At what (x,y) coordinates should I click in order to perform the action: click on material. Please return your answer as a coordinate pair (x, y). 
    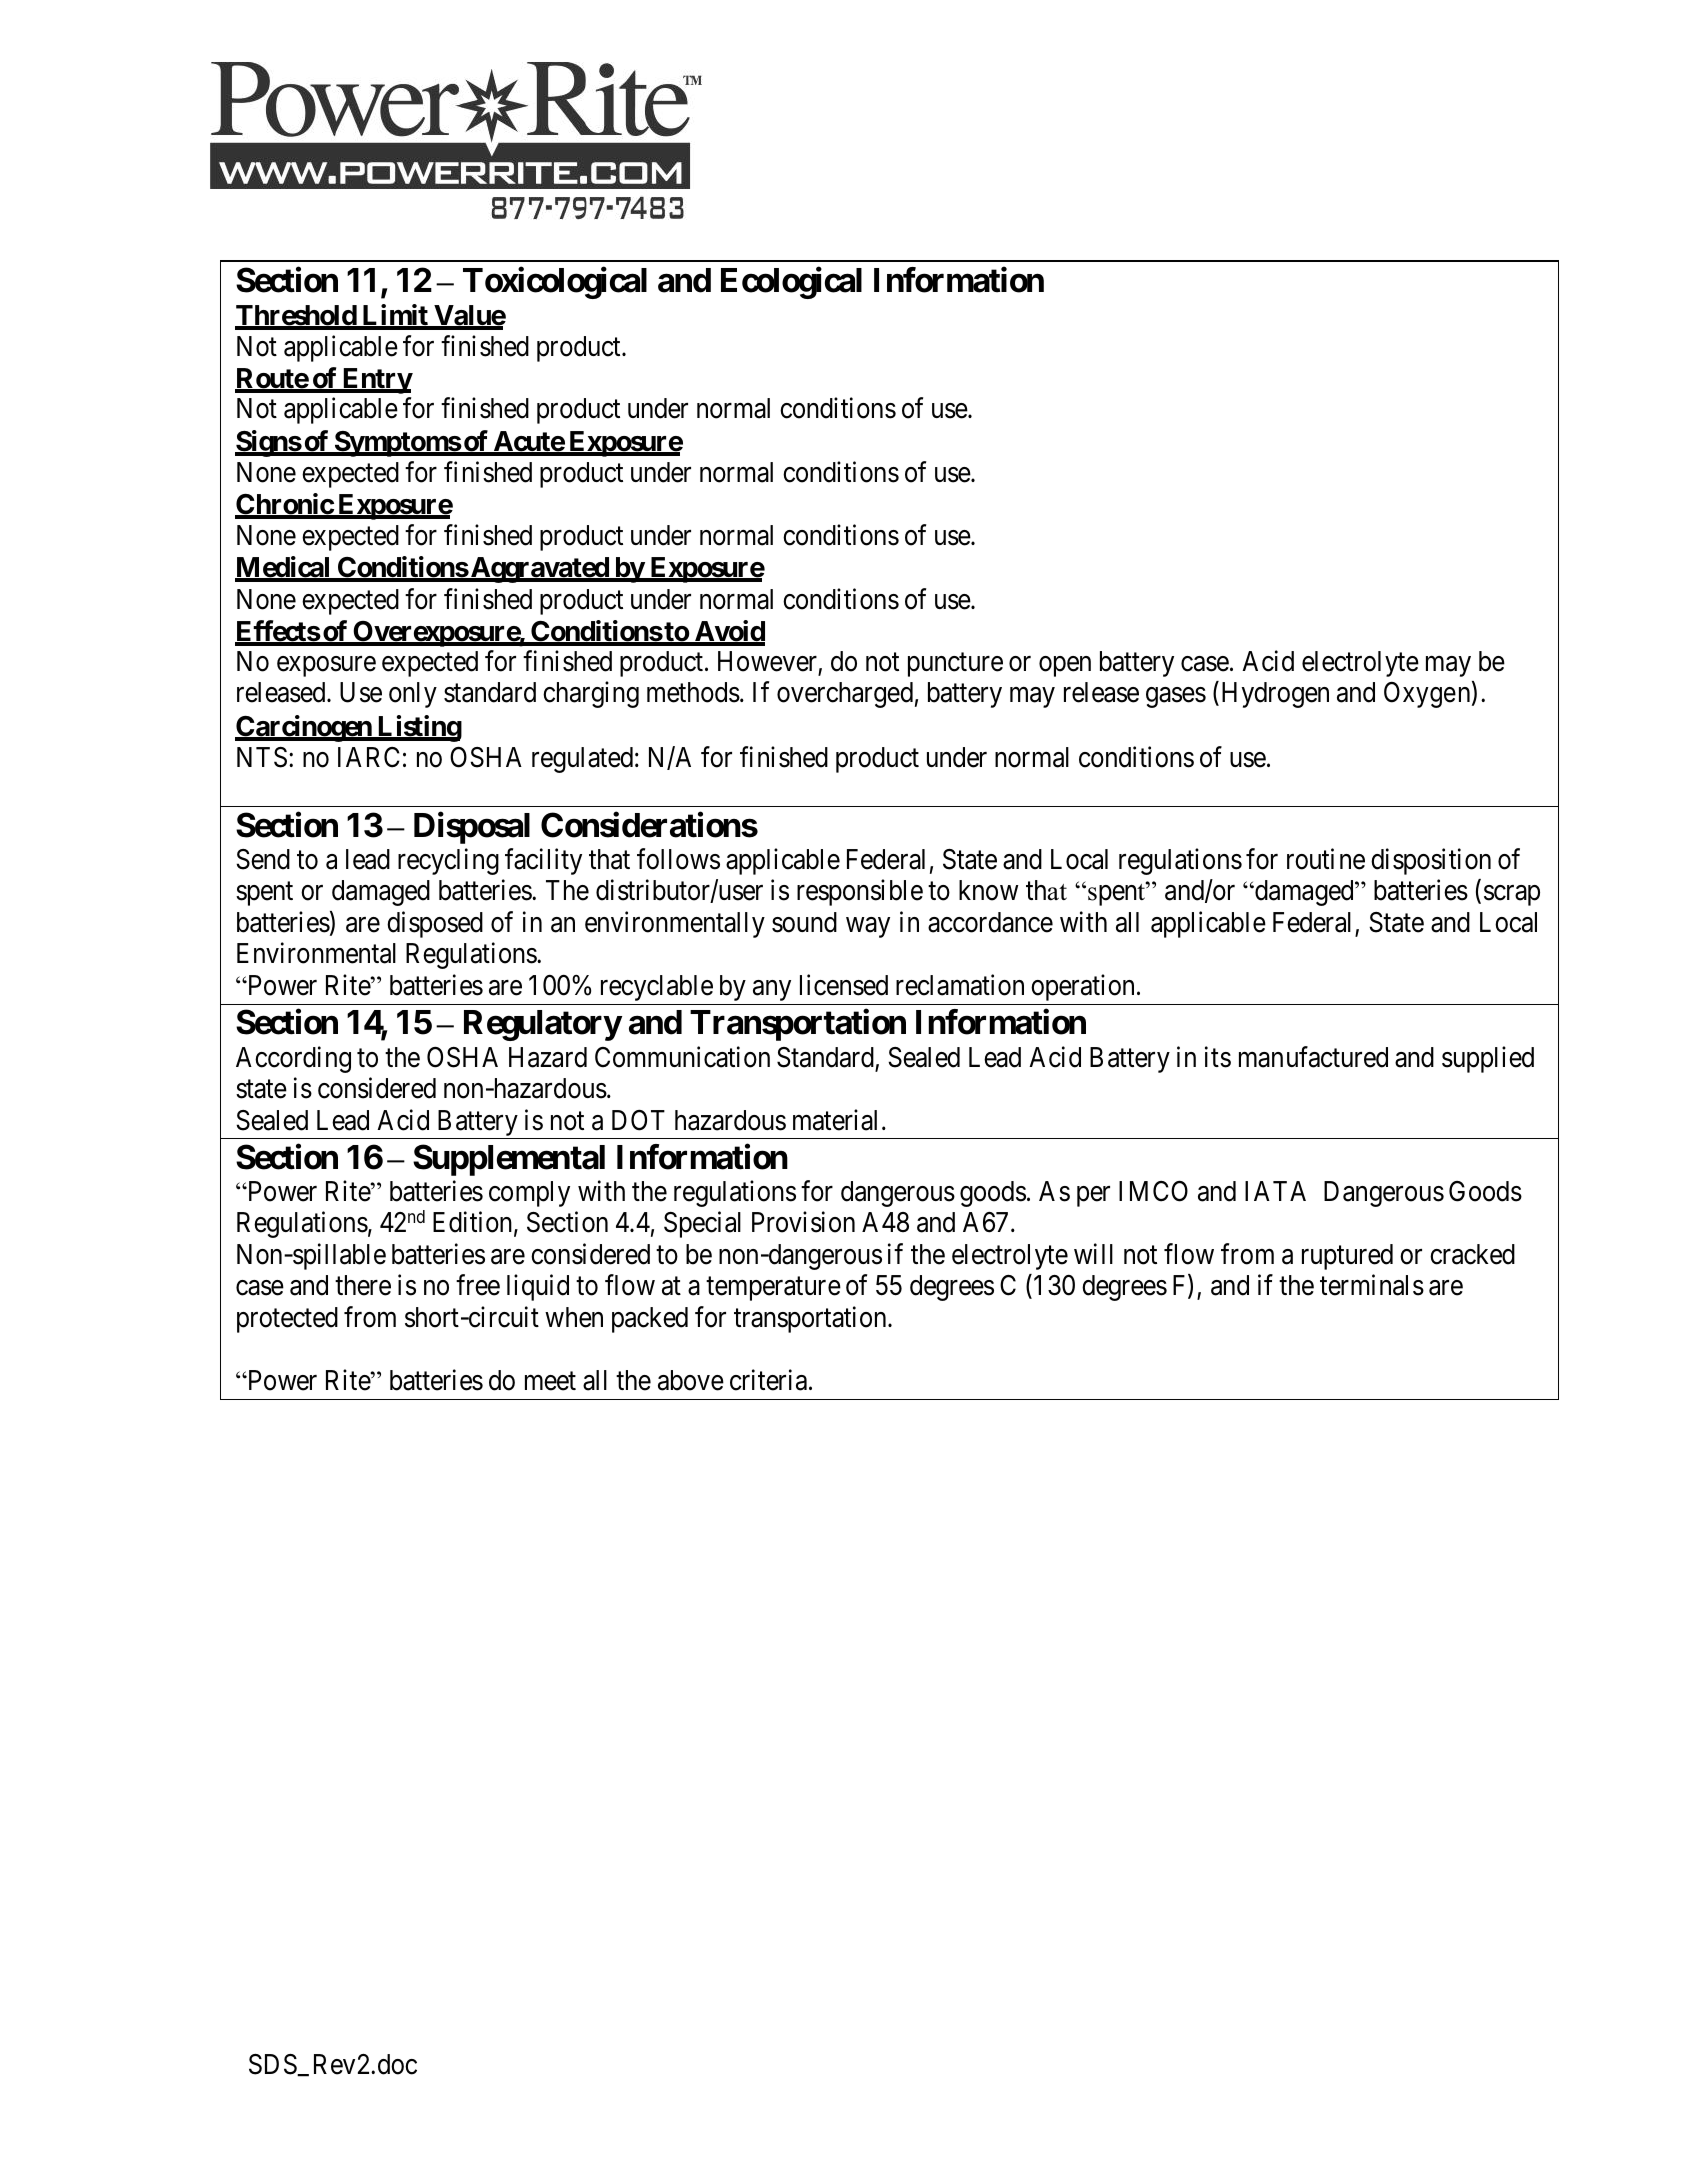
    Looking at the image, I should click on (835, 1120).
